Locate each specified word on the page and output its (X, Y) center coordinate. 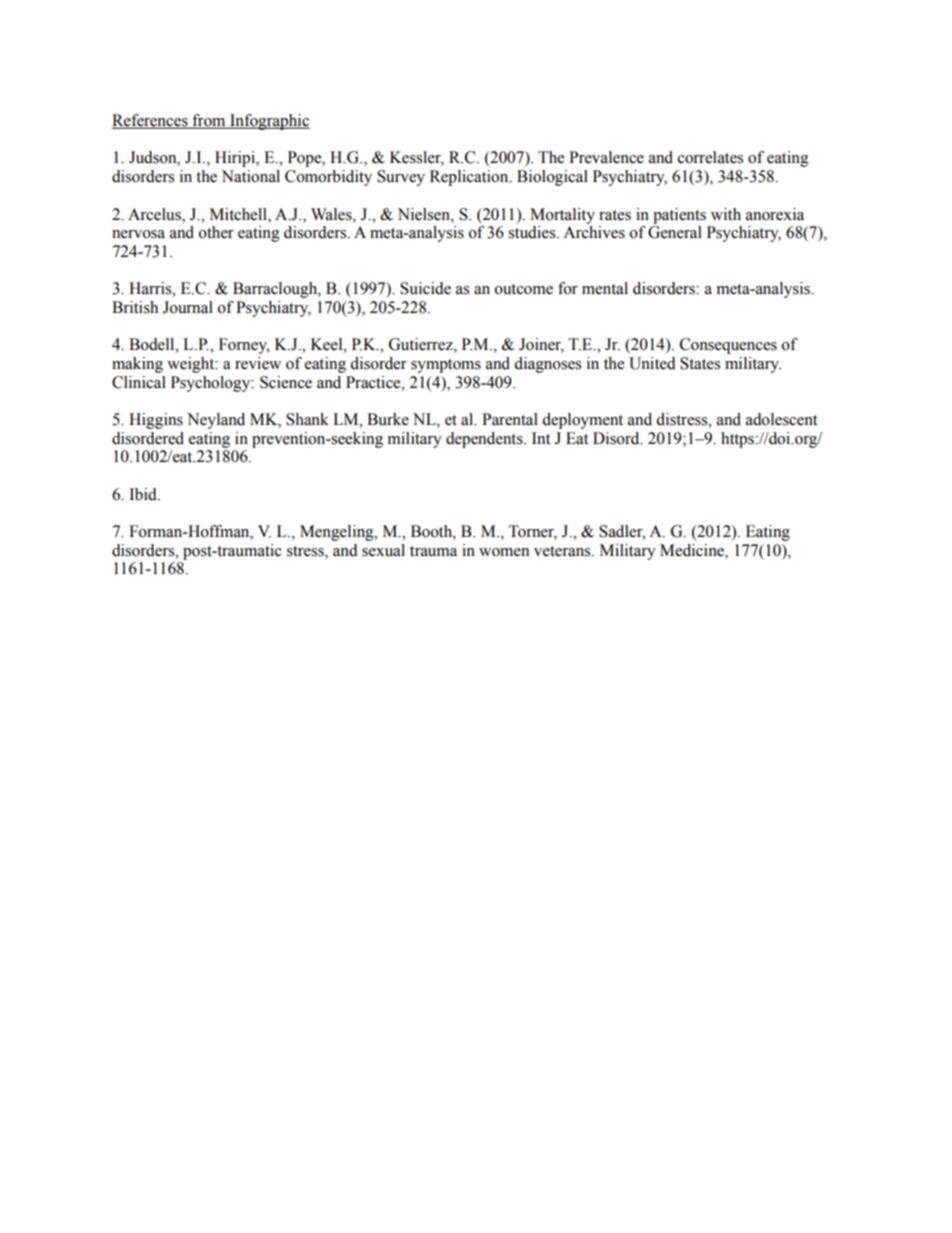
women (504, 552)
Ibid (144, 494)
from (209, 121)
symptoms (446, 366)
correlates (710, 157)
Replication (470, 178)
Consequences (728, 346)
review (258, 363)
